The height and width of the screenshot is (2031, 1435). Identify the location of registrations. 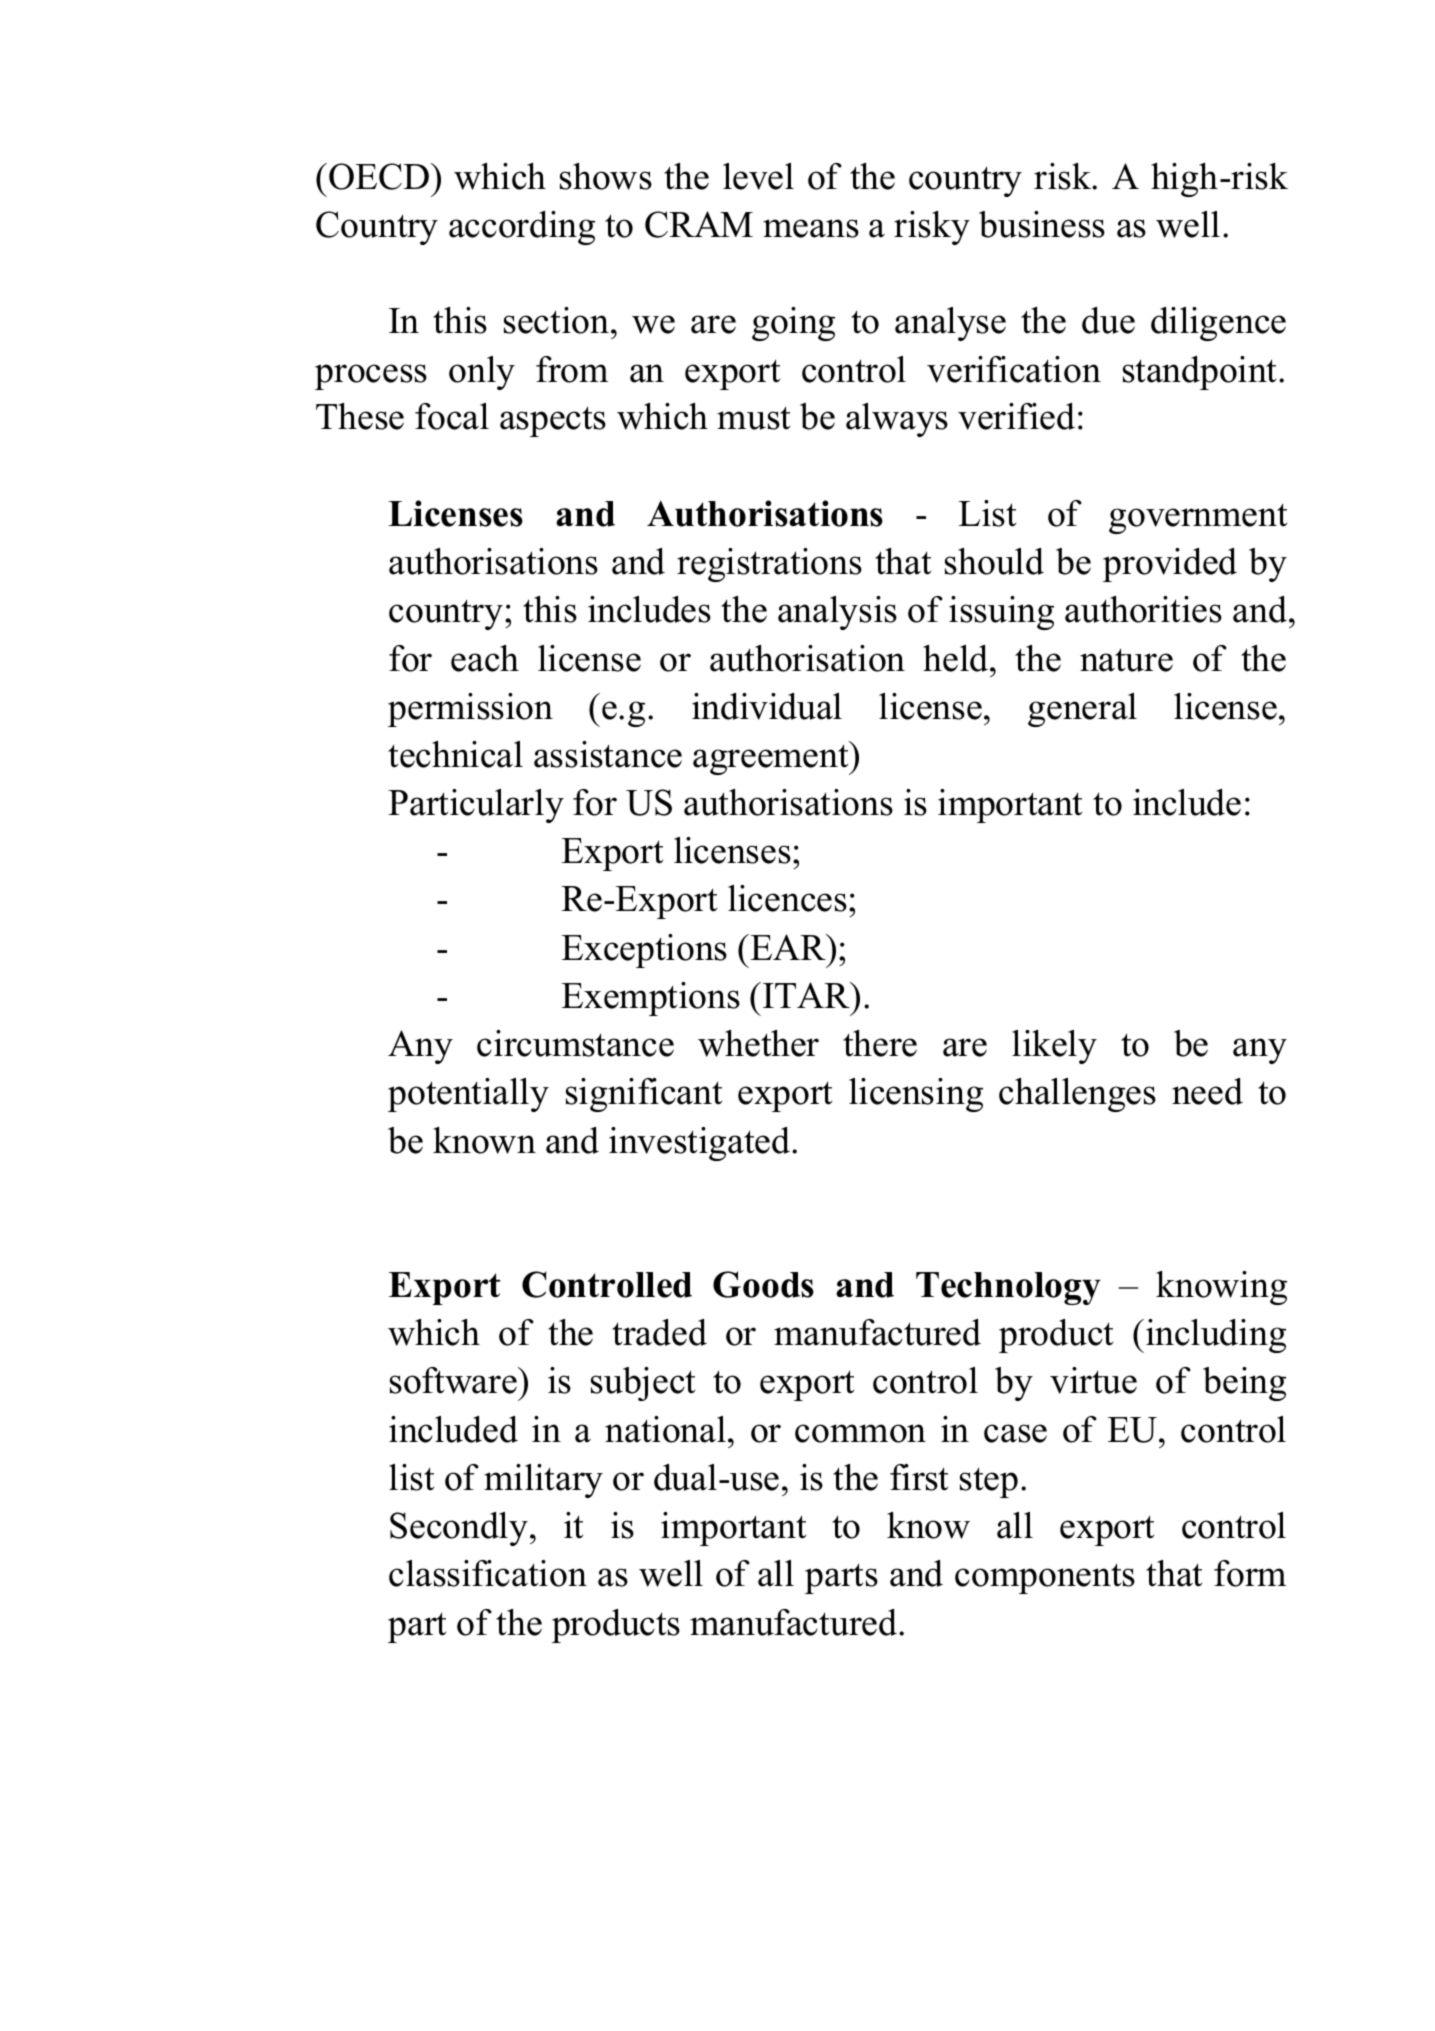
(769, 565).
